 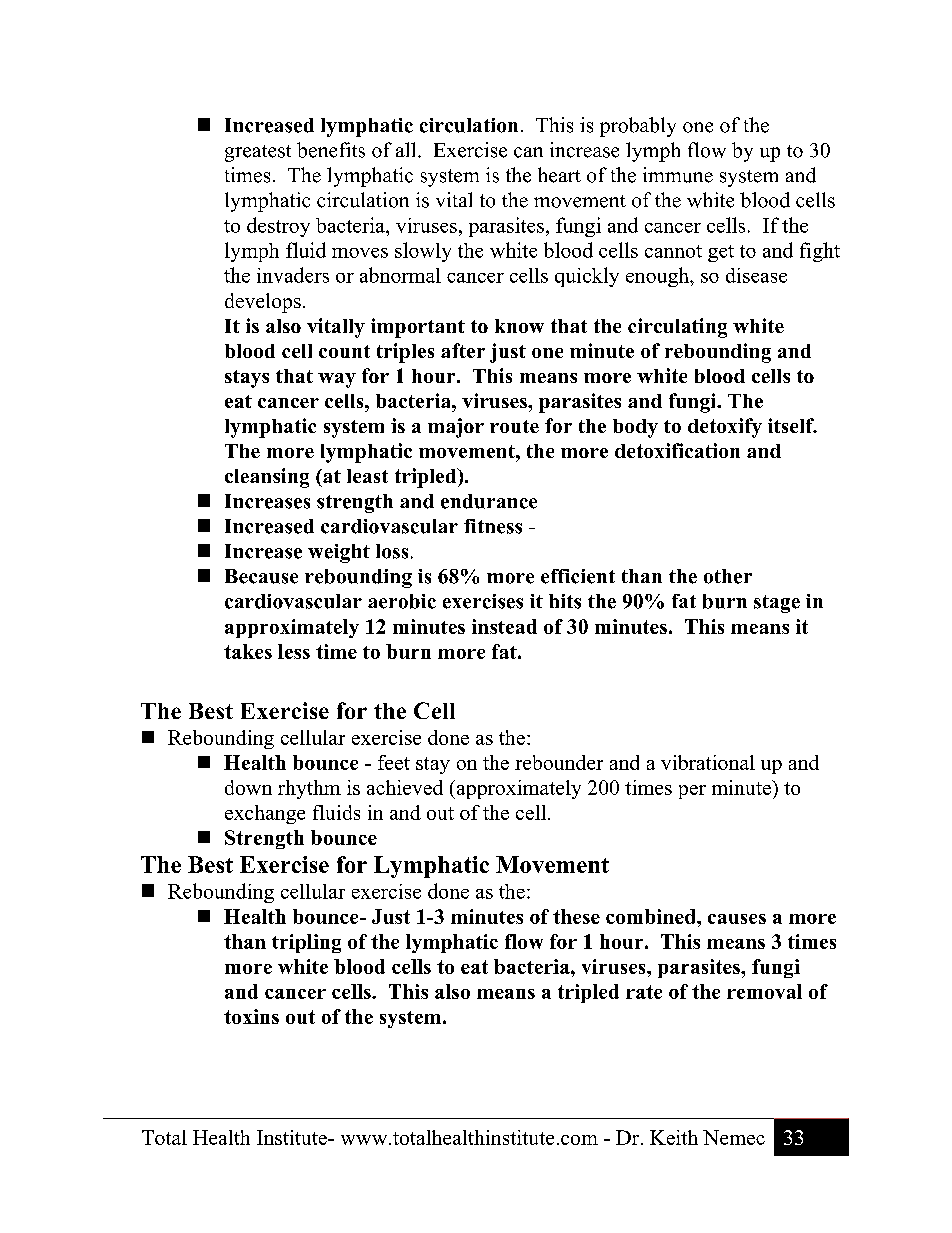 I want to click on instead, so click(x=504, y=626).
